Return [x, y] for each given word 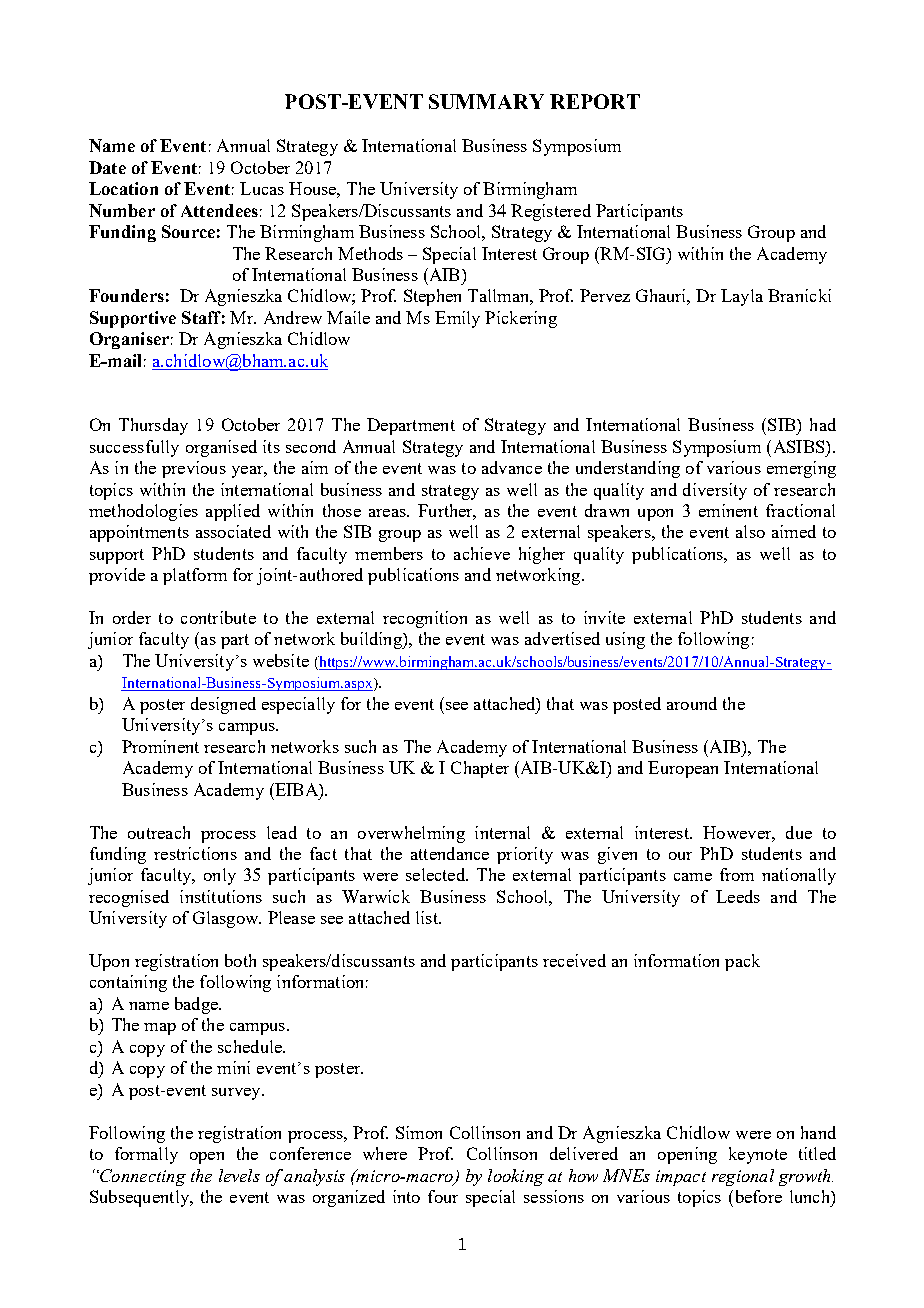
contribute [218, 617]
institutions [221, 896]
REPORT [595, 101]
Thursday [153, 426]
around [692, 703]
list [428, 917]
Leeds [738, 896]
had [823, 424]
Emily [457, 319]
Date [107, 167]
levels [239, 1175]
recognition [425, 619]
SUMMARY [486, 101]
